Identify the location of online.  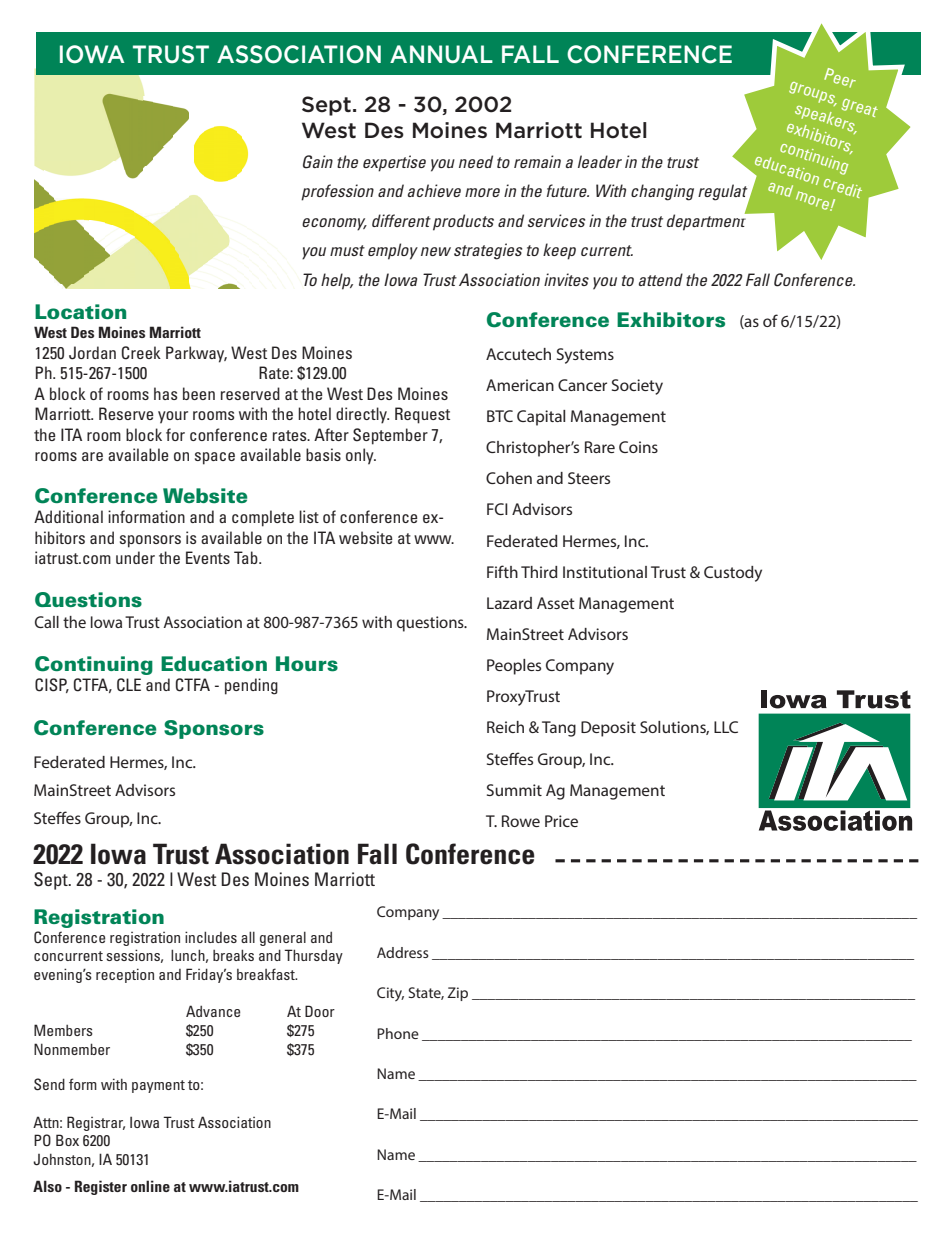
(150, 1186).
